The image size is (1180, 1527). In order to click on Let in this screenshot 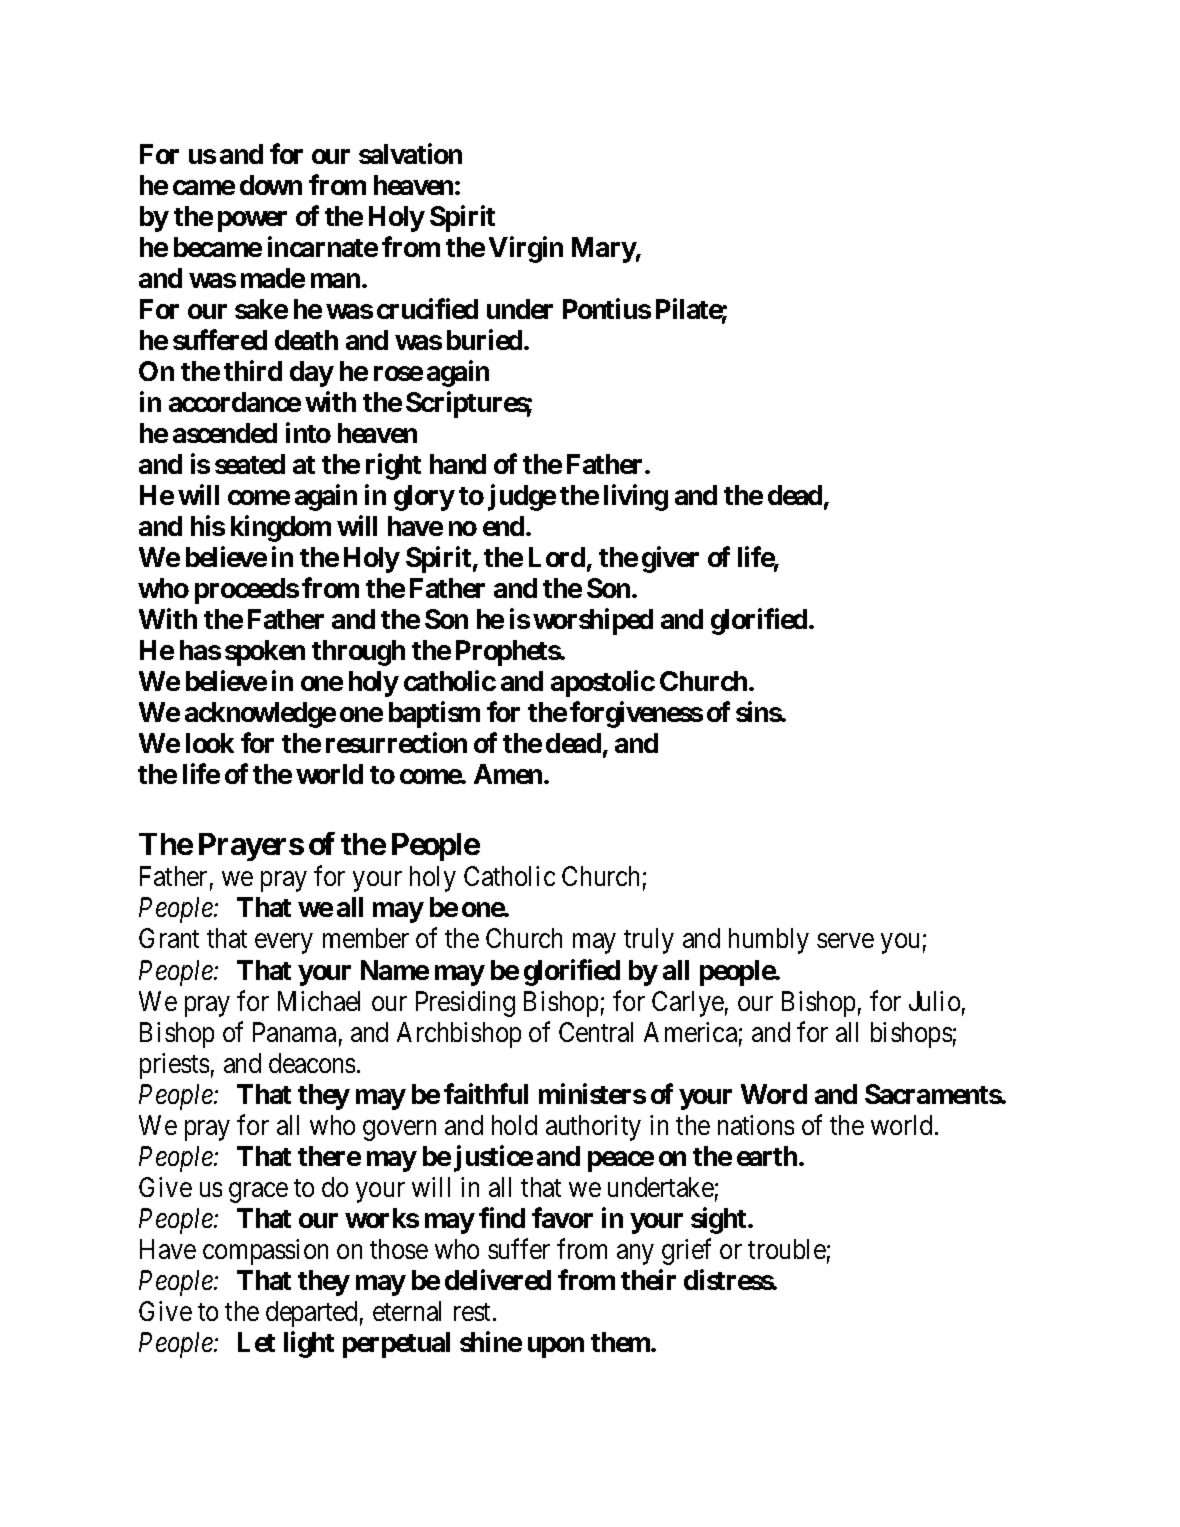, I will do `click(256, 1342)`.
